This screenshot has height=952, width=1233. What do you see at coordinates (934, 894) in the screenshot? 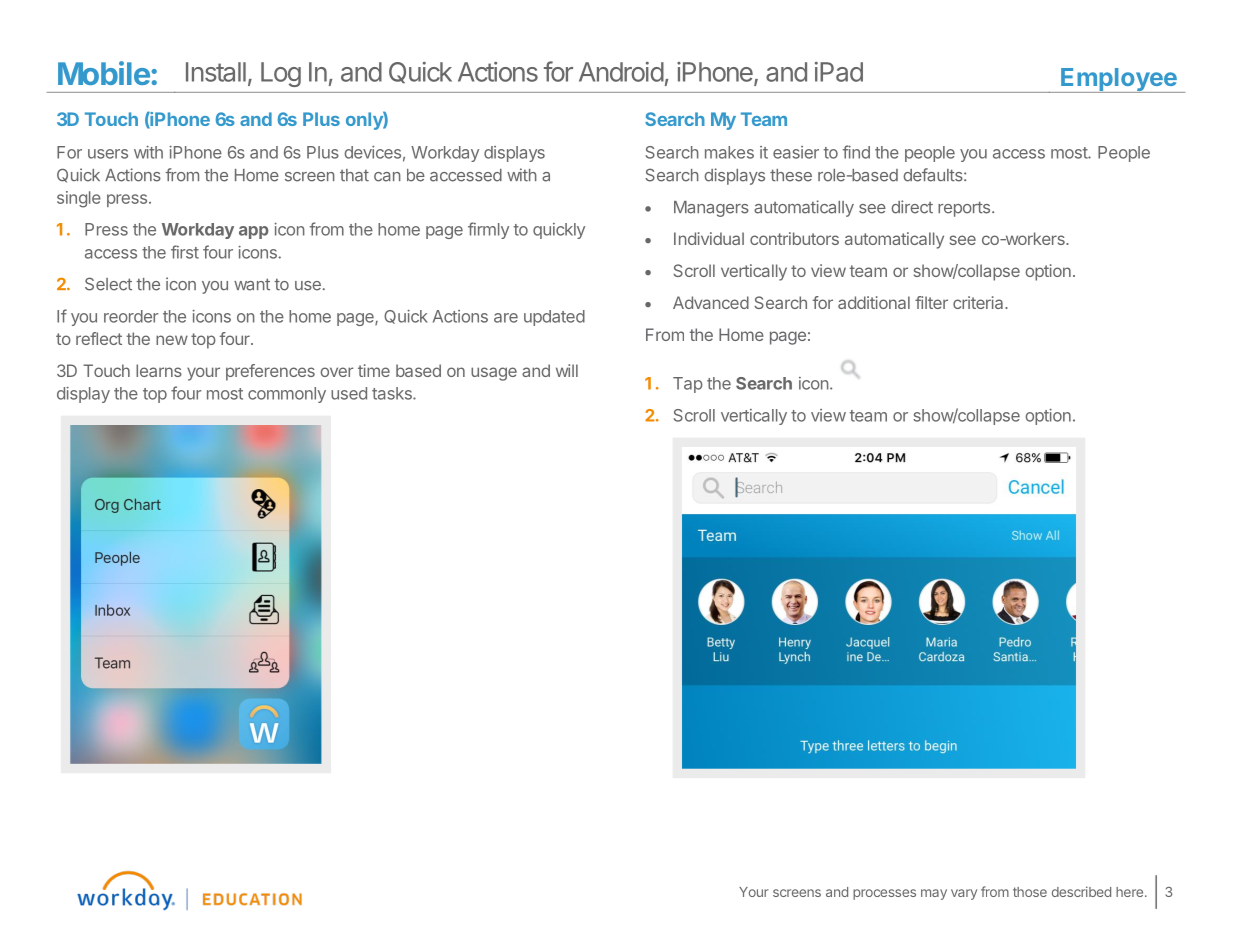
I see `may` at bounding box center [934, 894].
